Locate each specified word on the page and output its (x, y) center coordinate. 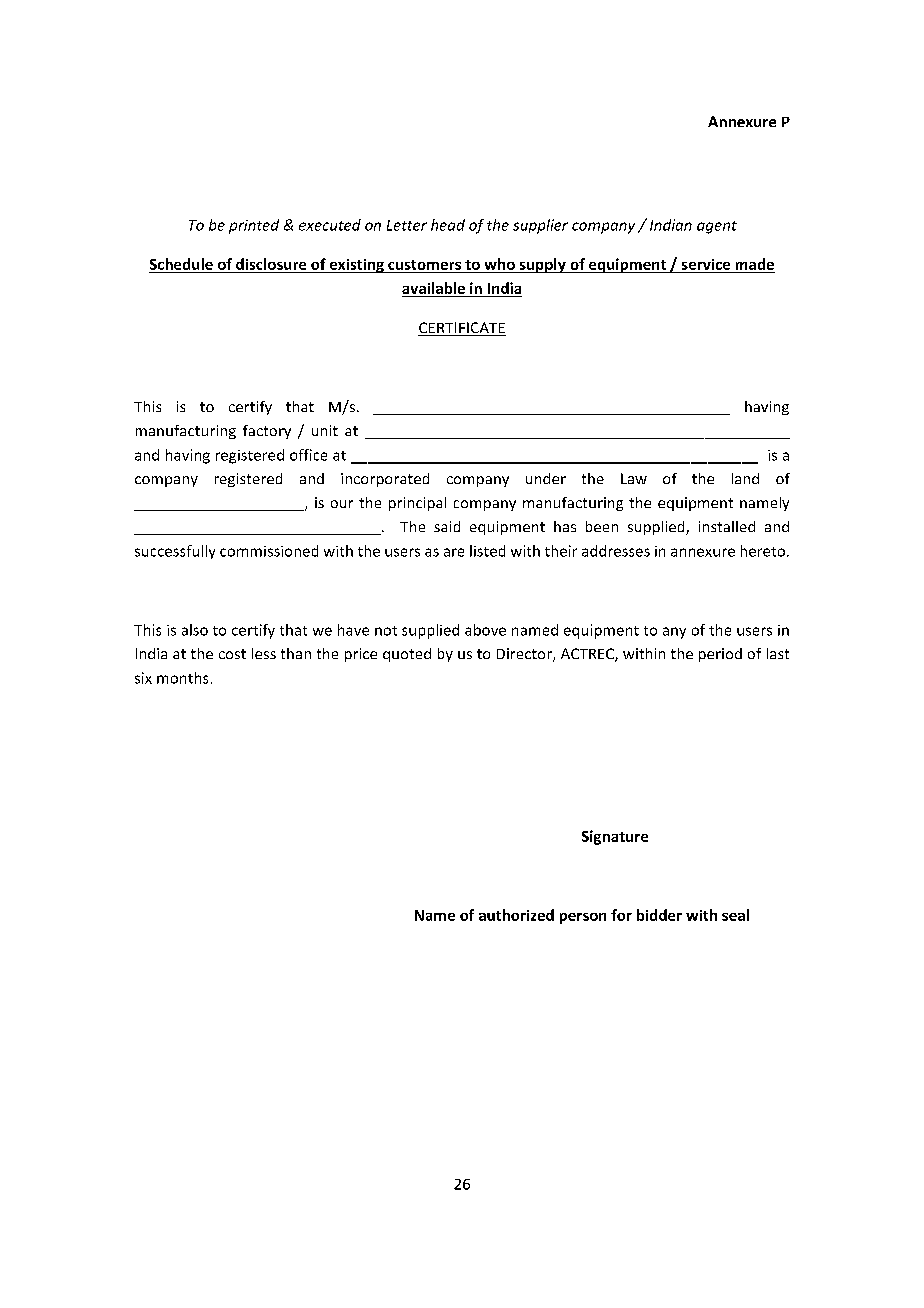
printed (254, 226)
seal (735, 915)
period (720, 655)
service (706, 264)
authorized (516, 915)
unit (325, 430)
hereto (763, 551)
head (448, 225)
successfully (175, 552)
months (182, 678)
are (454, 552)
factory (267, 432)
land (745, 478)
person (583, 918)
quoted (407, 655)
